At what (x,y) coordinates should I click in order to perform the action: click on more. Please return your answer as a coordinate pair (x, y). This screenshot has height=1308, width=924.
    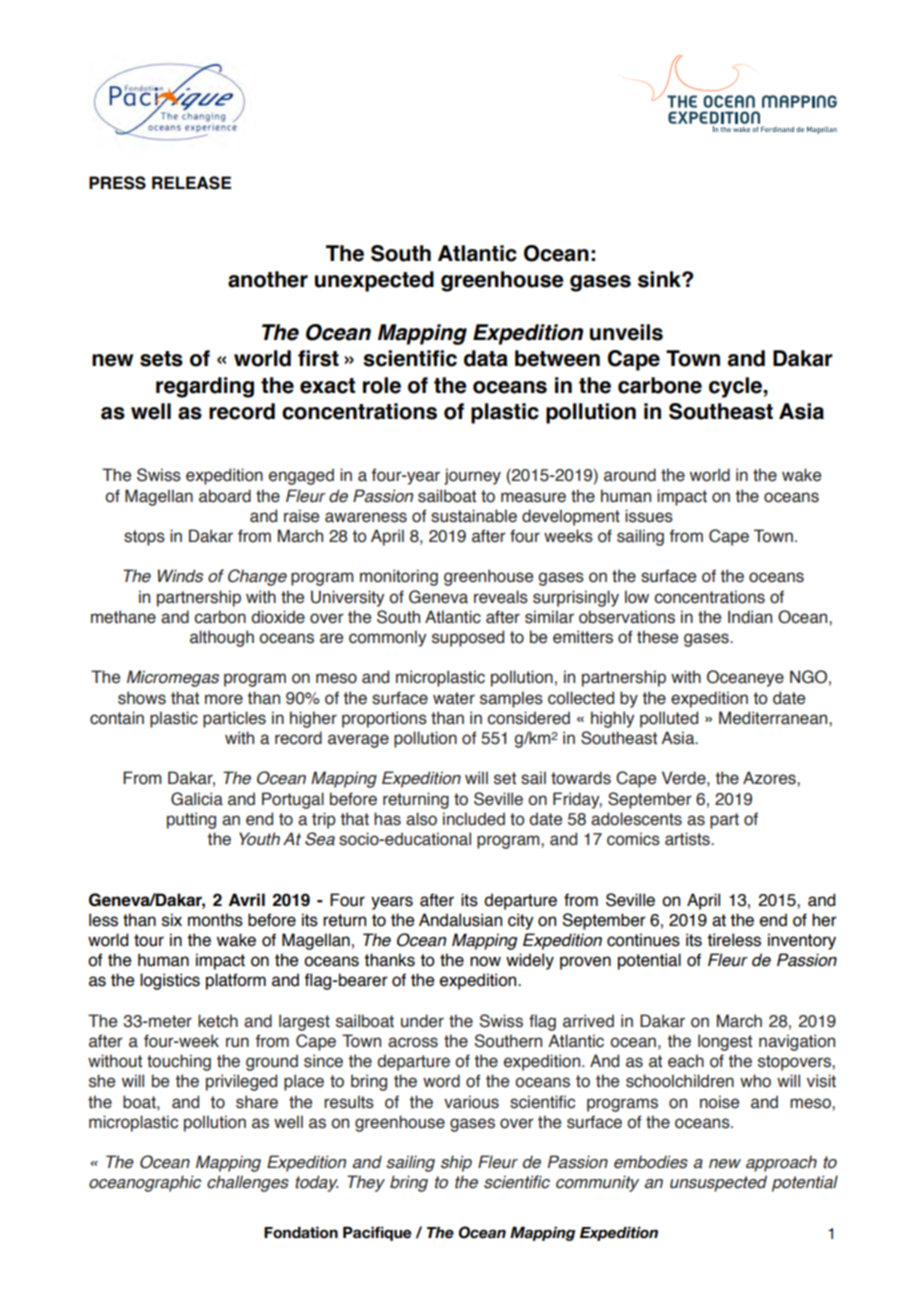
    Looking at the image, I should click on (224, 699).
